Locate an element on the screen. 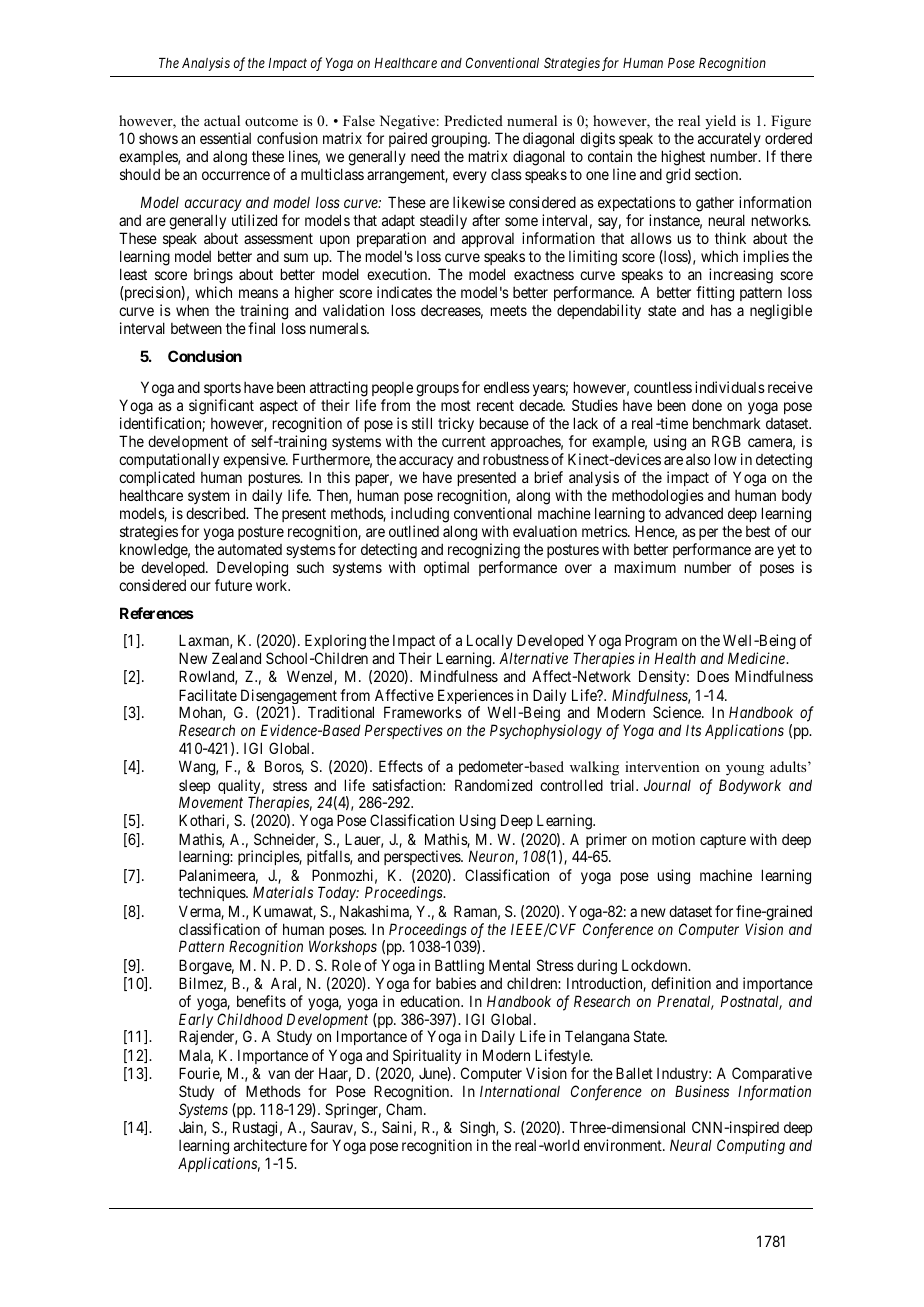  sports is located at coordinates (222, 391).
